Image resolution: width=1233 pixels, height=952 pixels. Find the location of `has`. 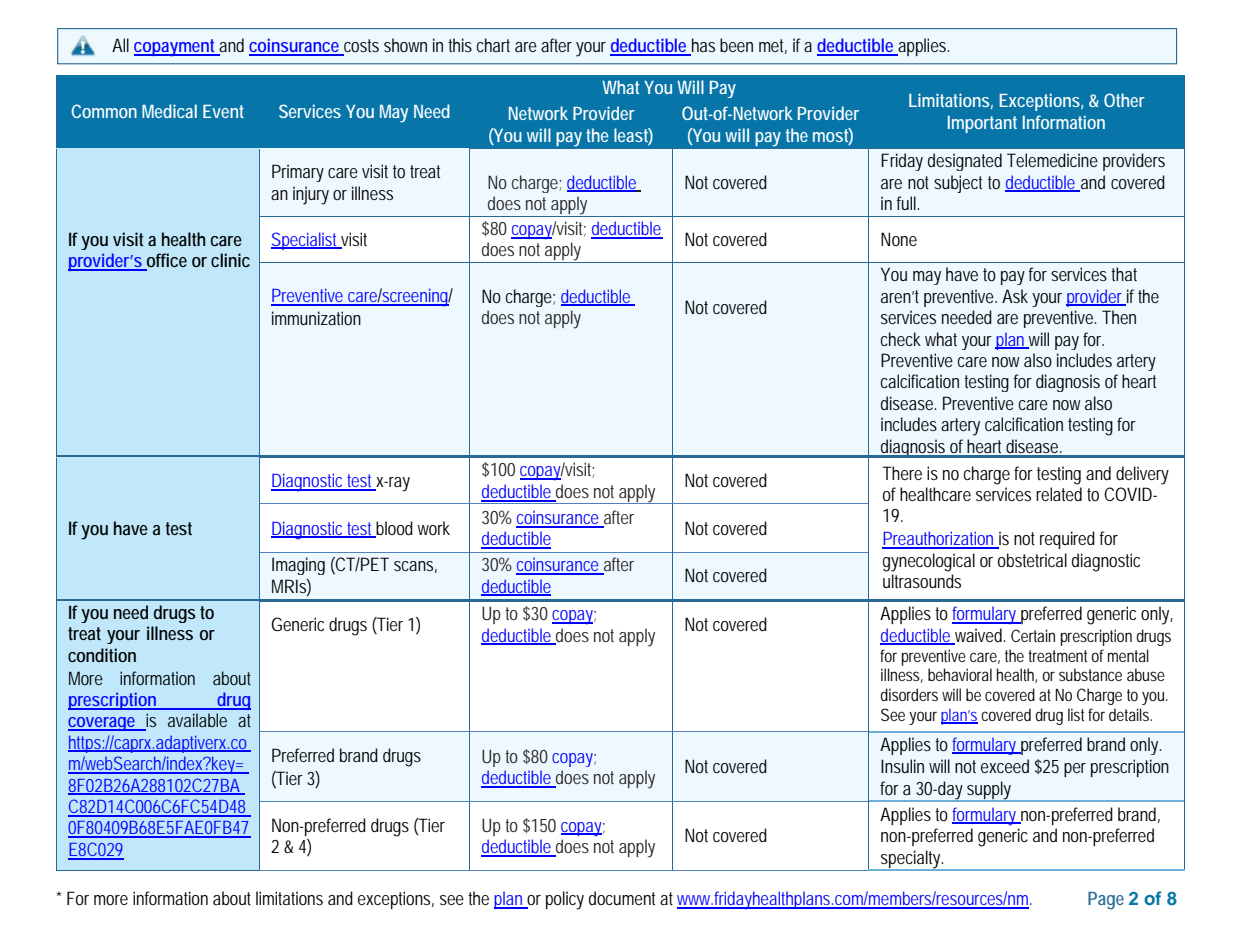

has is located at coordinates (702, 46).
